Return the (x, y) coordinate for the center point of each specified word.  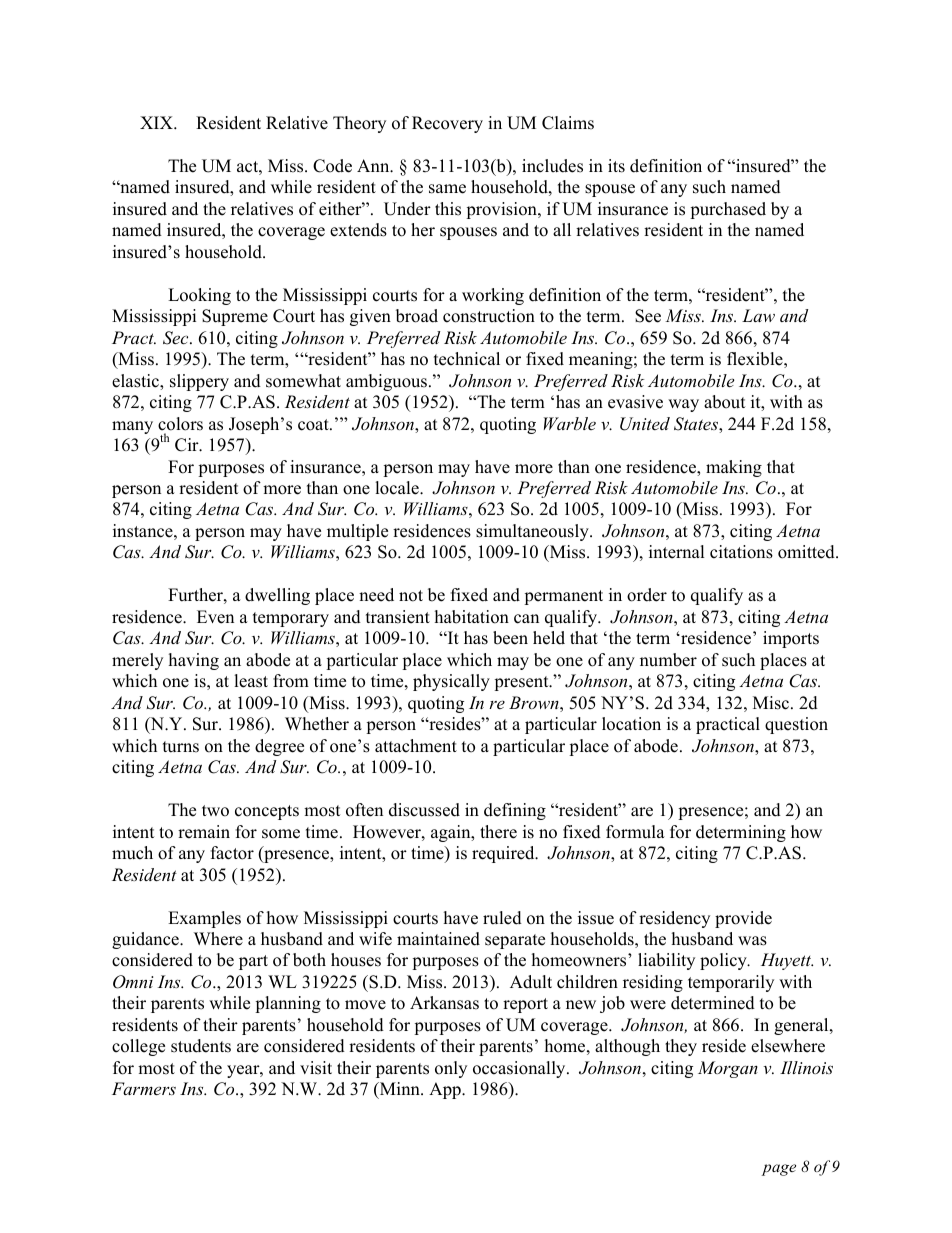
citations (741, 552)
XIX (157, 122)
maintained (438, 939)
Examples (204, 919)
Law (758, 315)
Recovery (447, 124)
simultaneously (533, 532)
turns (181, 747)
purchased (728, 210)
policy (724, 961)
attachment (416, 746)
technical (467, 359)
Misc (772, 703)
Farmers (144, 1088)
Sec (177, 338)
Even (215, 617)
